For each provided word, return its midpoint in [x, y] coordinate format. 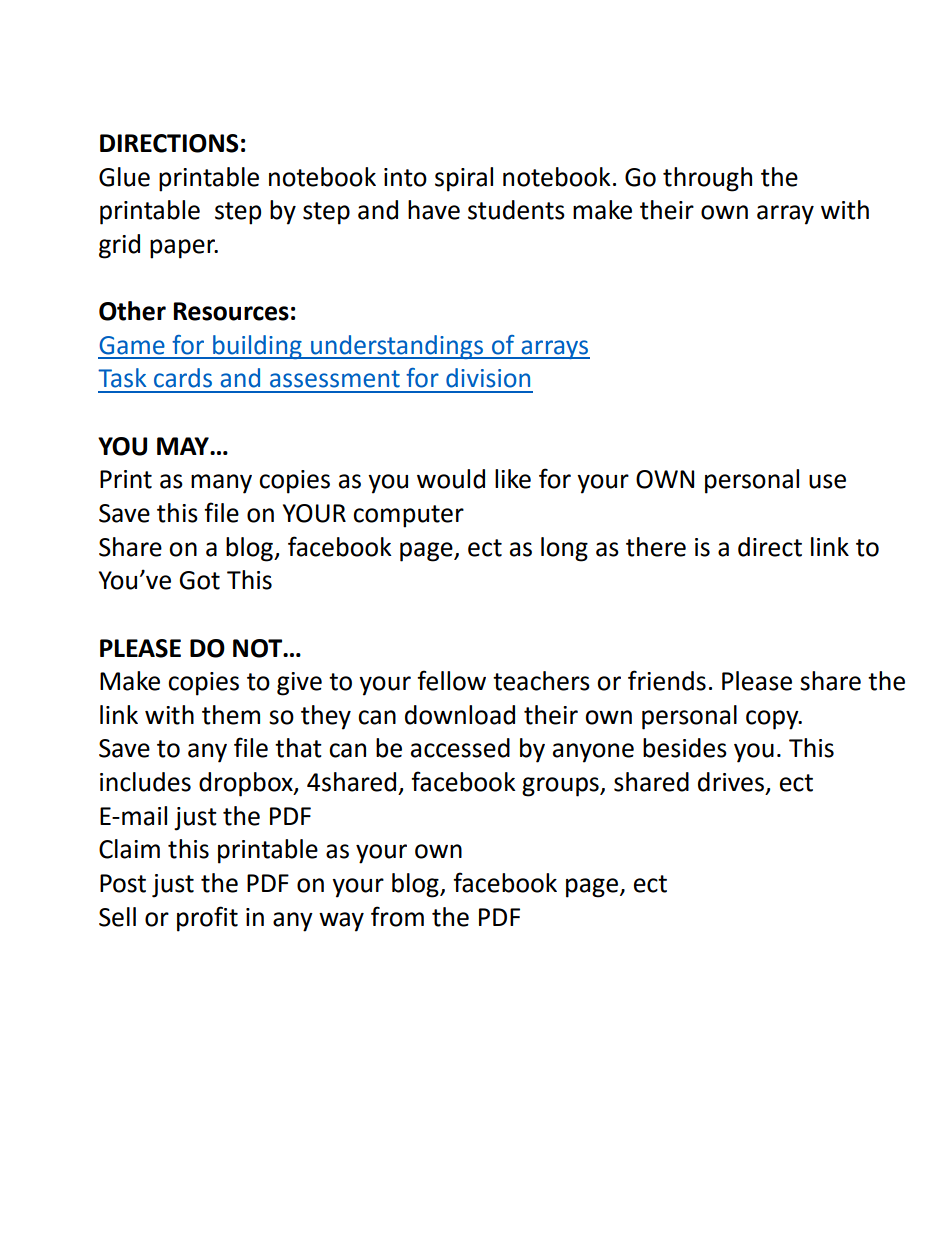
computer [408, 516]
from [397, 916]
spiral [464, 179]
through [707, 179]
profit [207, 919]
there [656, 547]
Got [199, 580]
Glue [124, 177]
